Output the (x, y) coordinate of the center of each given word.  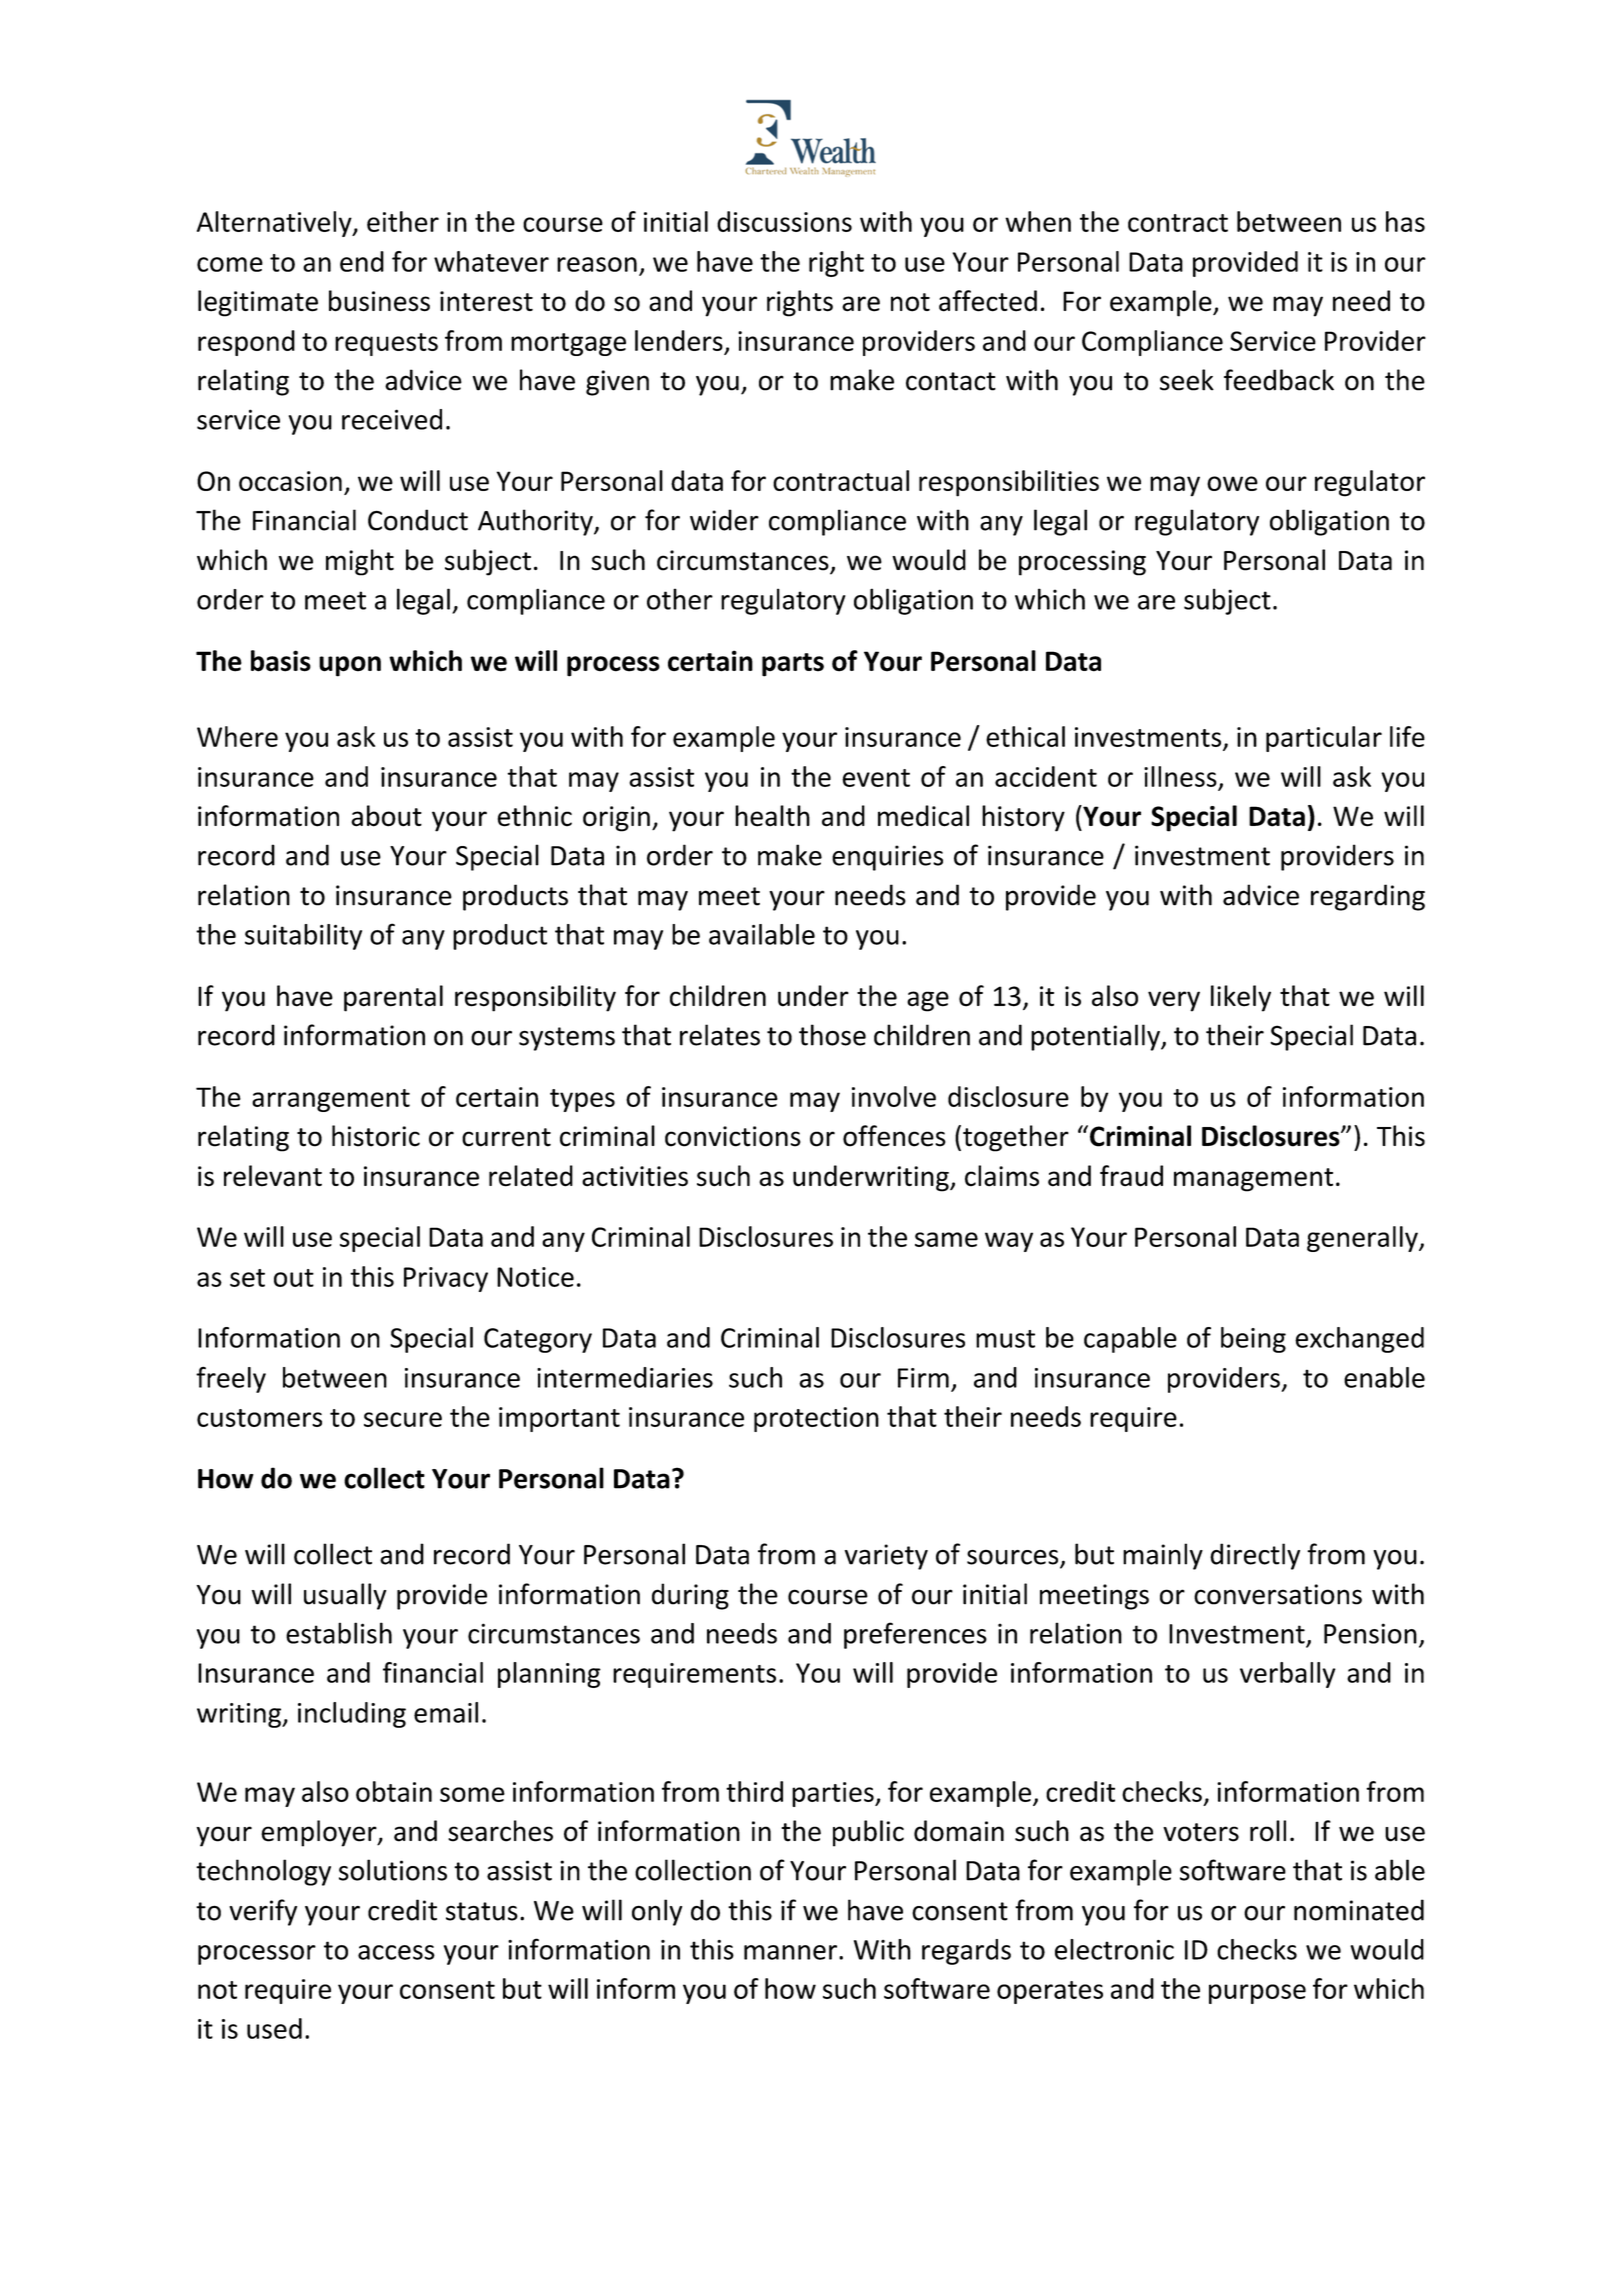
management (1253, 1180)
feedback (1279, 380)
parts (793, 665)
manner (790, 1952)
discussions (784, 221)
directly (1255, 1556)
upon (350, 666)
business (379, 301)
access (396, 1952)
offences (894, 1136)
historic (376, 1136)
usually (345, 1596)
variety (886, 1557)
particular (1324, 739)
